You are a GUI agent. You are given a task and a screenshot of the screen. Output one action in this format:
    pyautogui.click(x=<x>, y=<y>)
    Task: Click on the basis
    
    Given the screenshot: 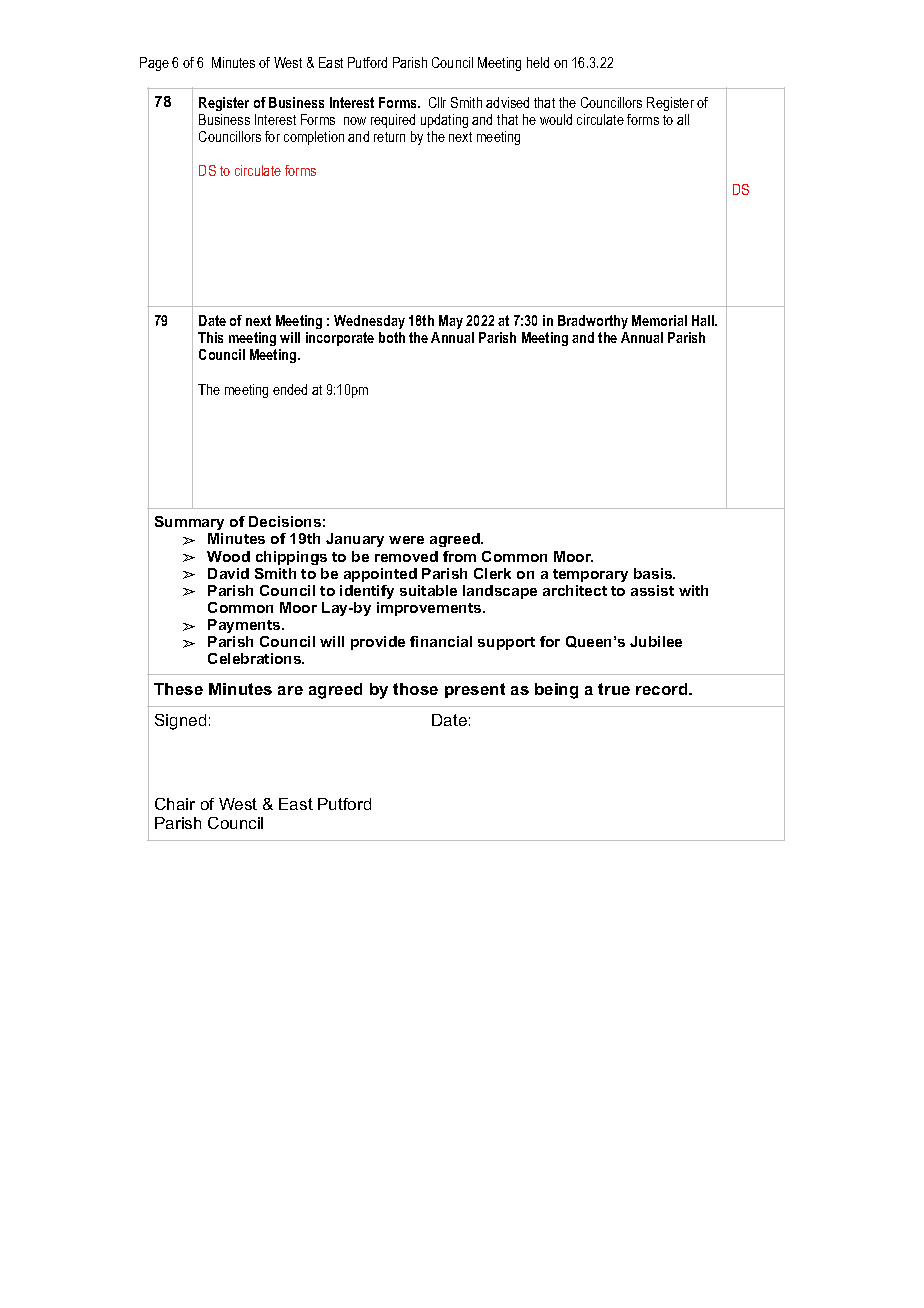 What is the action you would take?
    pyautogui.click(x=654, y=573)
